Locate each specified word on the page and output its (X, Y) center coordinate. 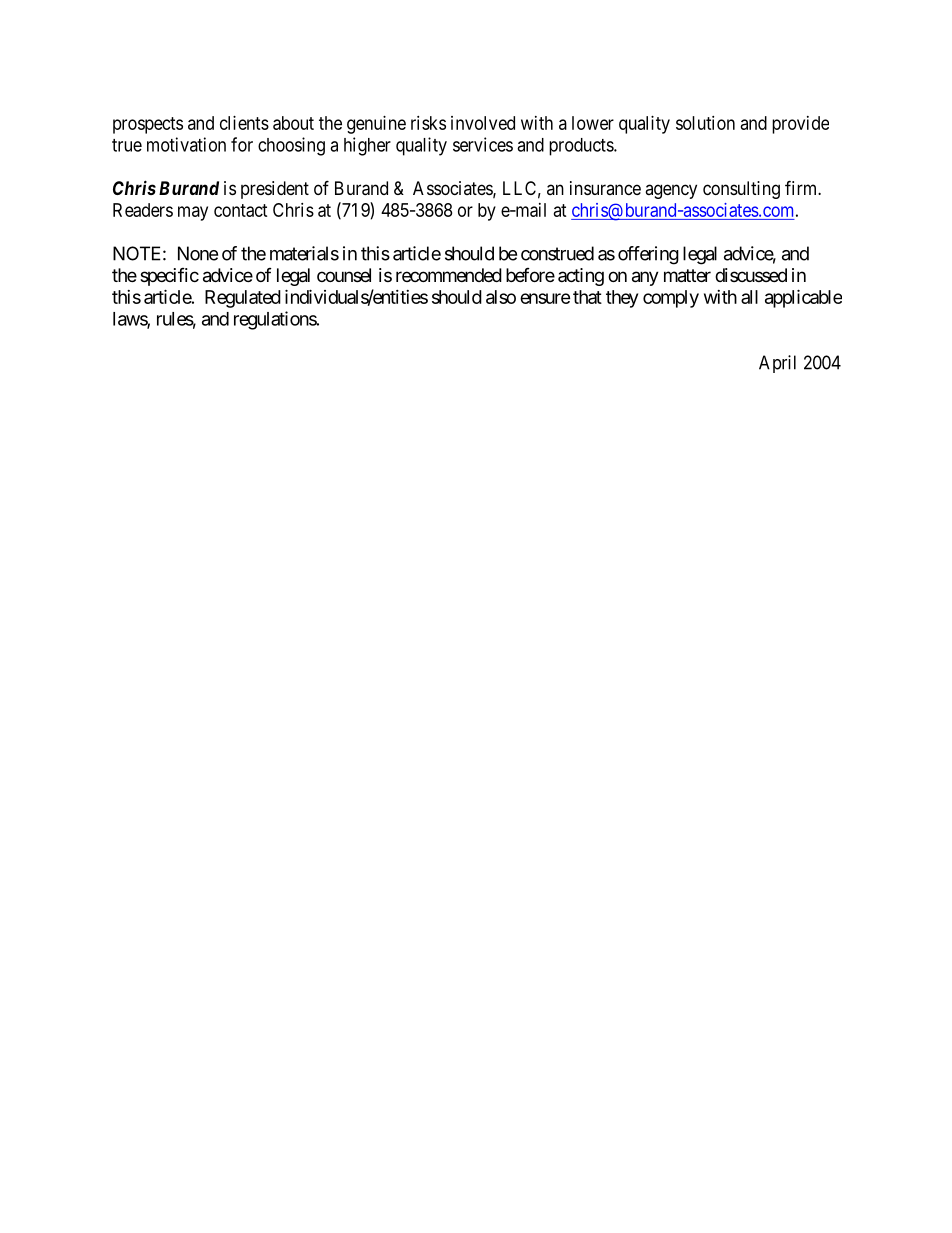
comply (671, 299)
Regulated (243, 299)
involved (483, 123)
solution (705, 123)
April (777, 364)
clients (244, 123)
